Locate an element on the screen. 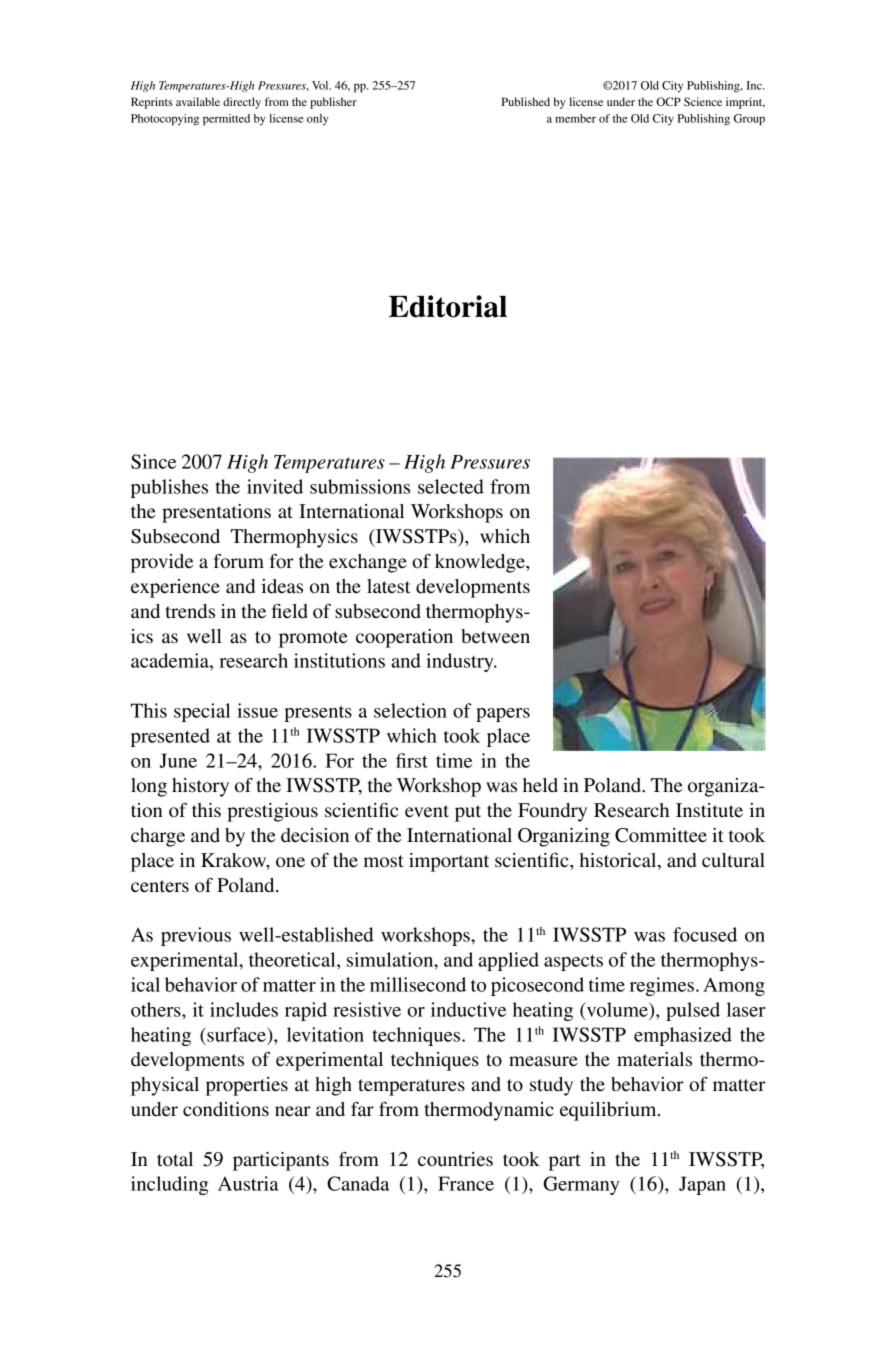  Committee is located at coordinates (661, 835).
